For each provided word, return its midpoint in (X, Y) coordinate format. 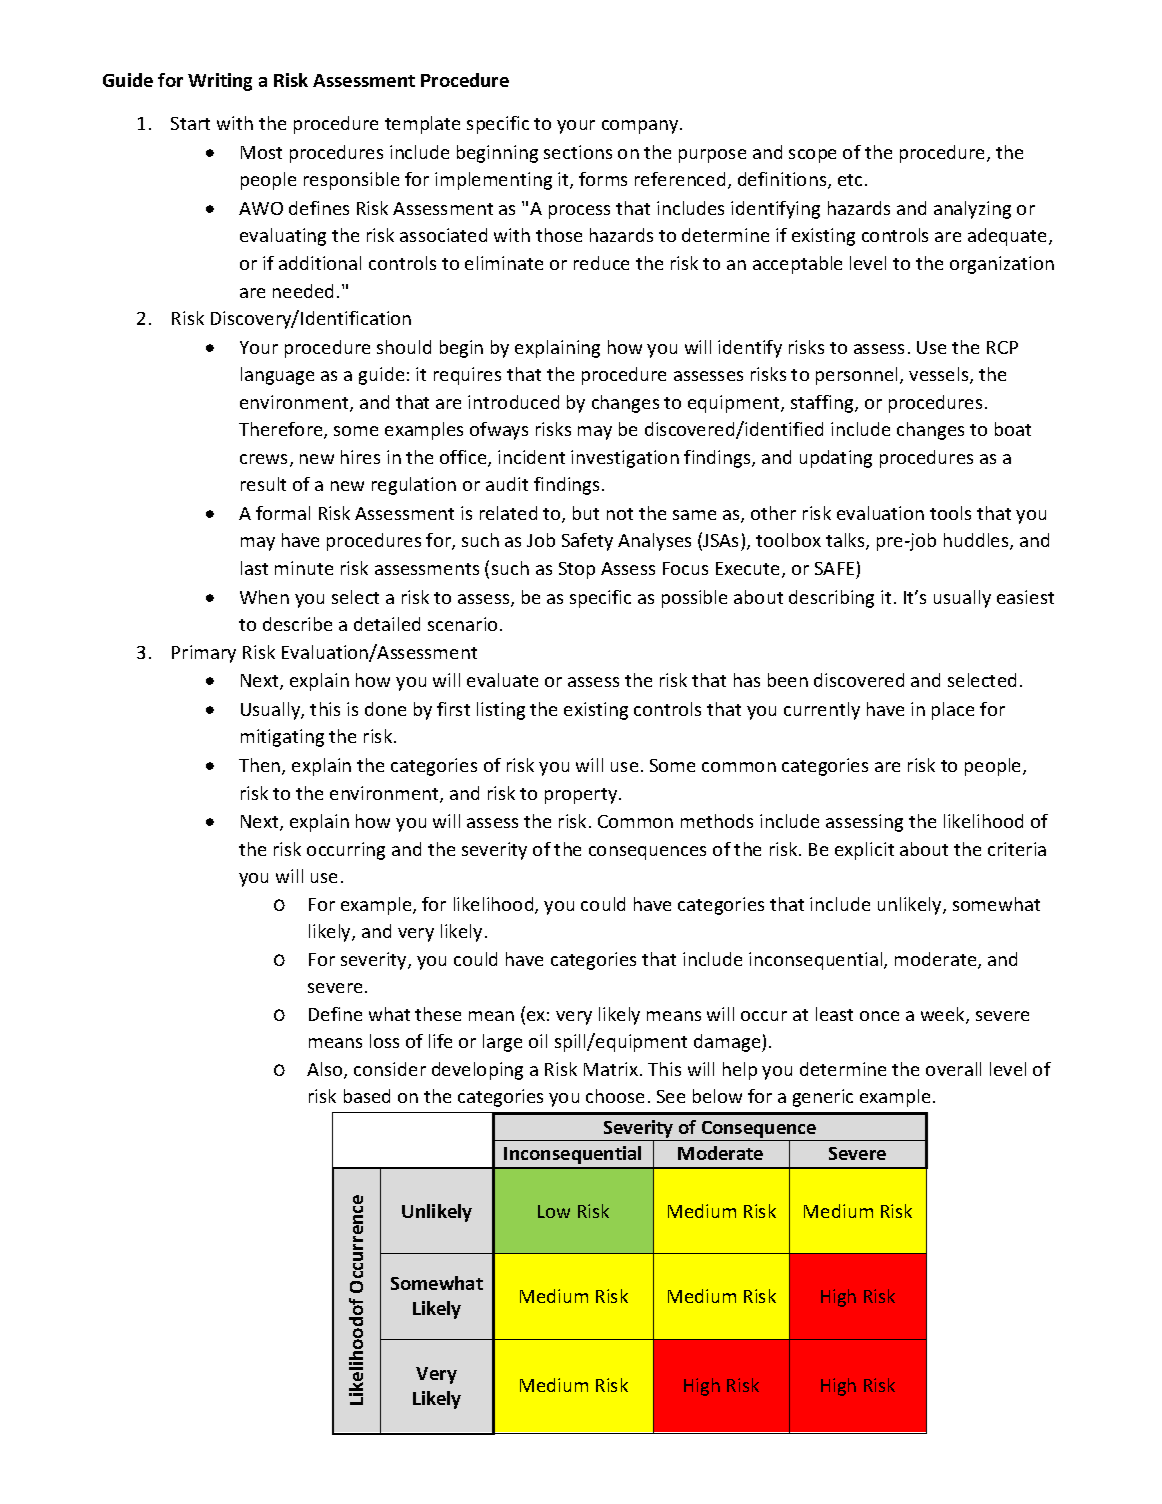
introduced (513, 402)
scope (812, 156)
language (277, 376)
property (582, 796)
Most (261, 152)
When (264, 597)
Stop (577, 570)
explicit (864, 851)
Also (326, 1070)
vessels (940, 375)
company (641, 127)
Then (261, 766)
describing (831, 599)
